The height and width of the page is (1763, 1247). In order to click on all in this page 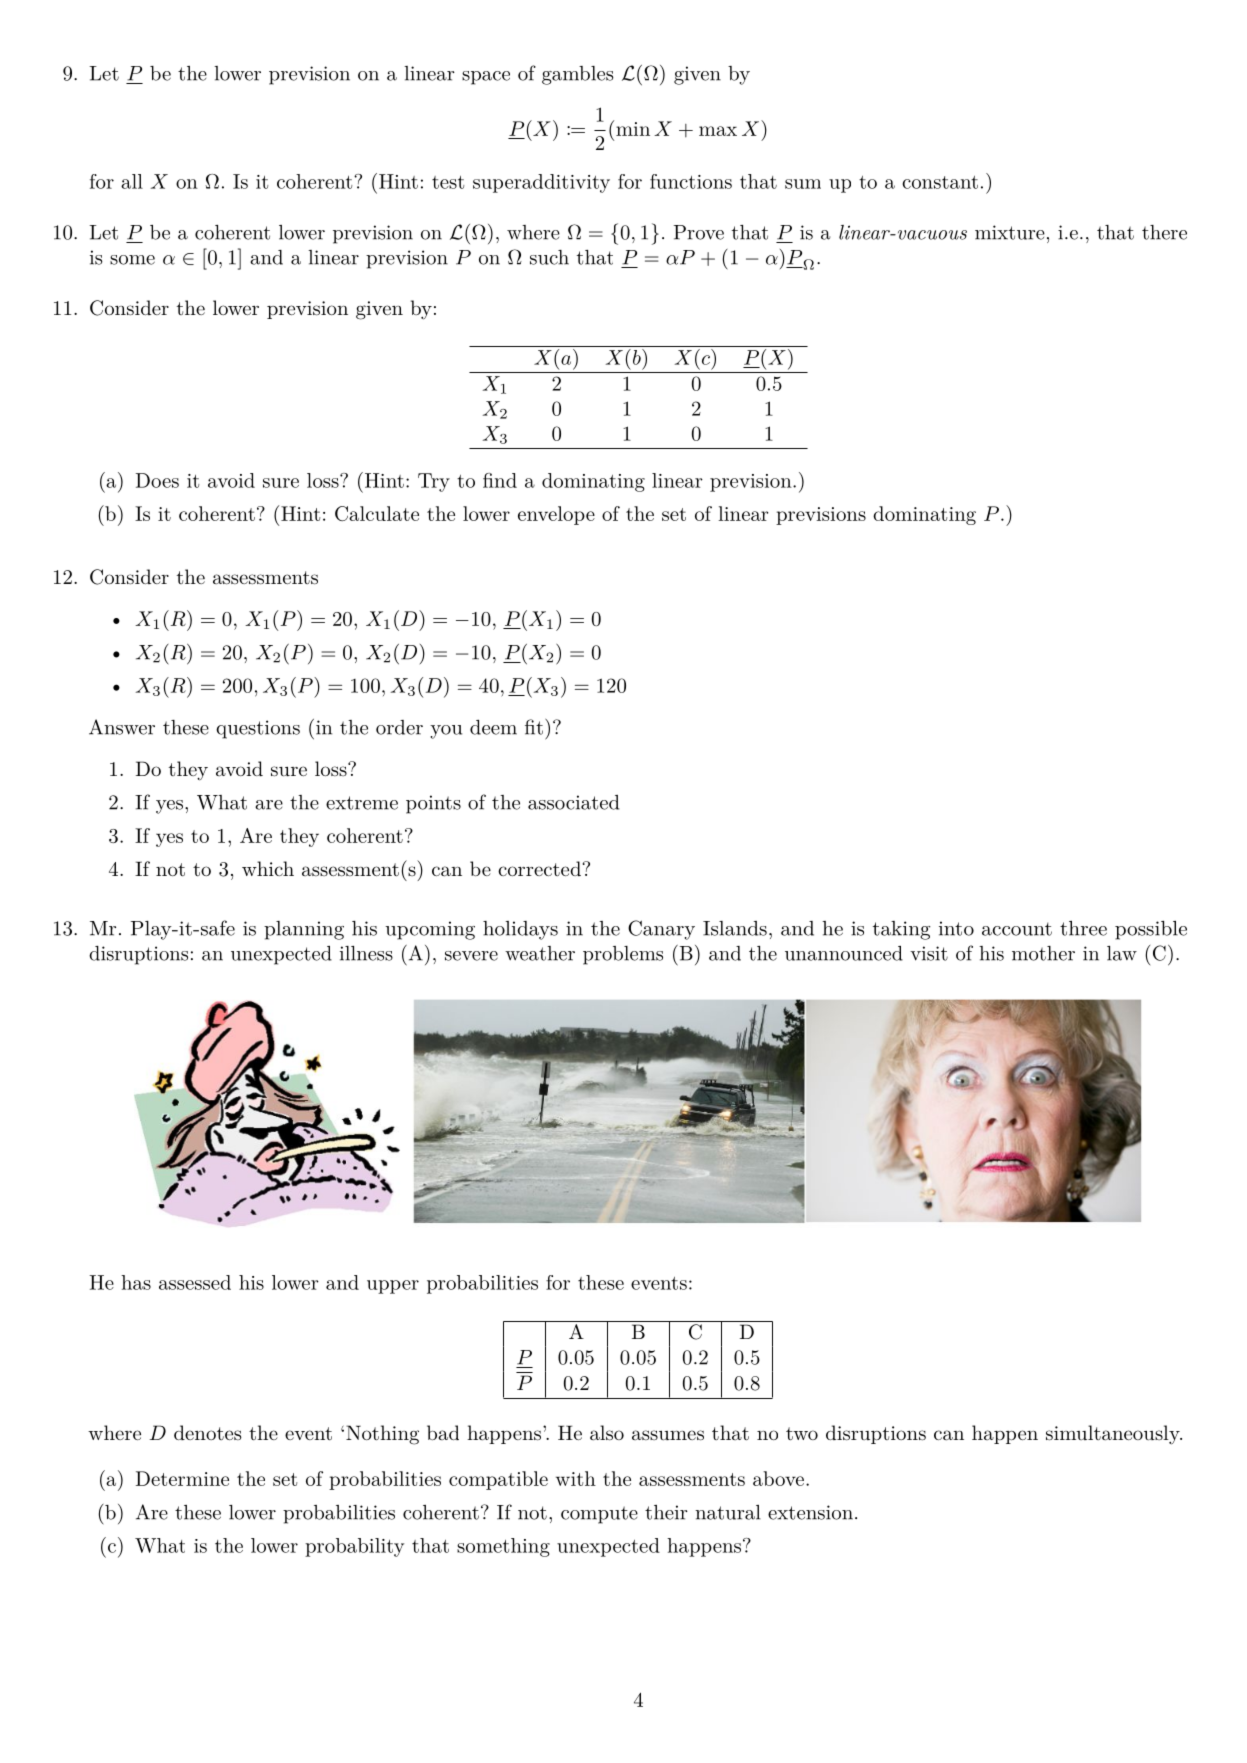, I will do `click(132, 181)`.
